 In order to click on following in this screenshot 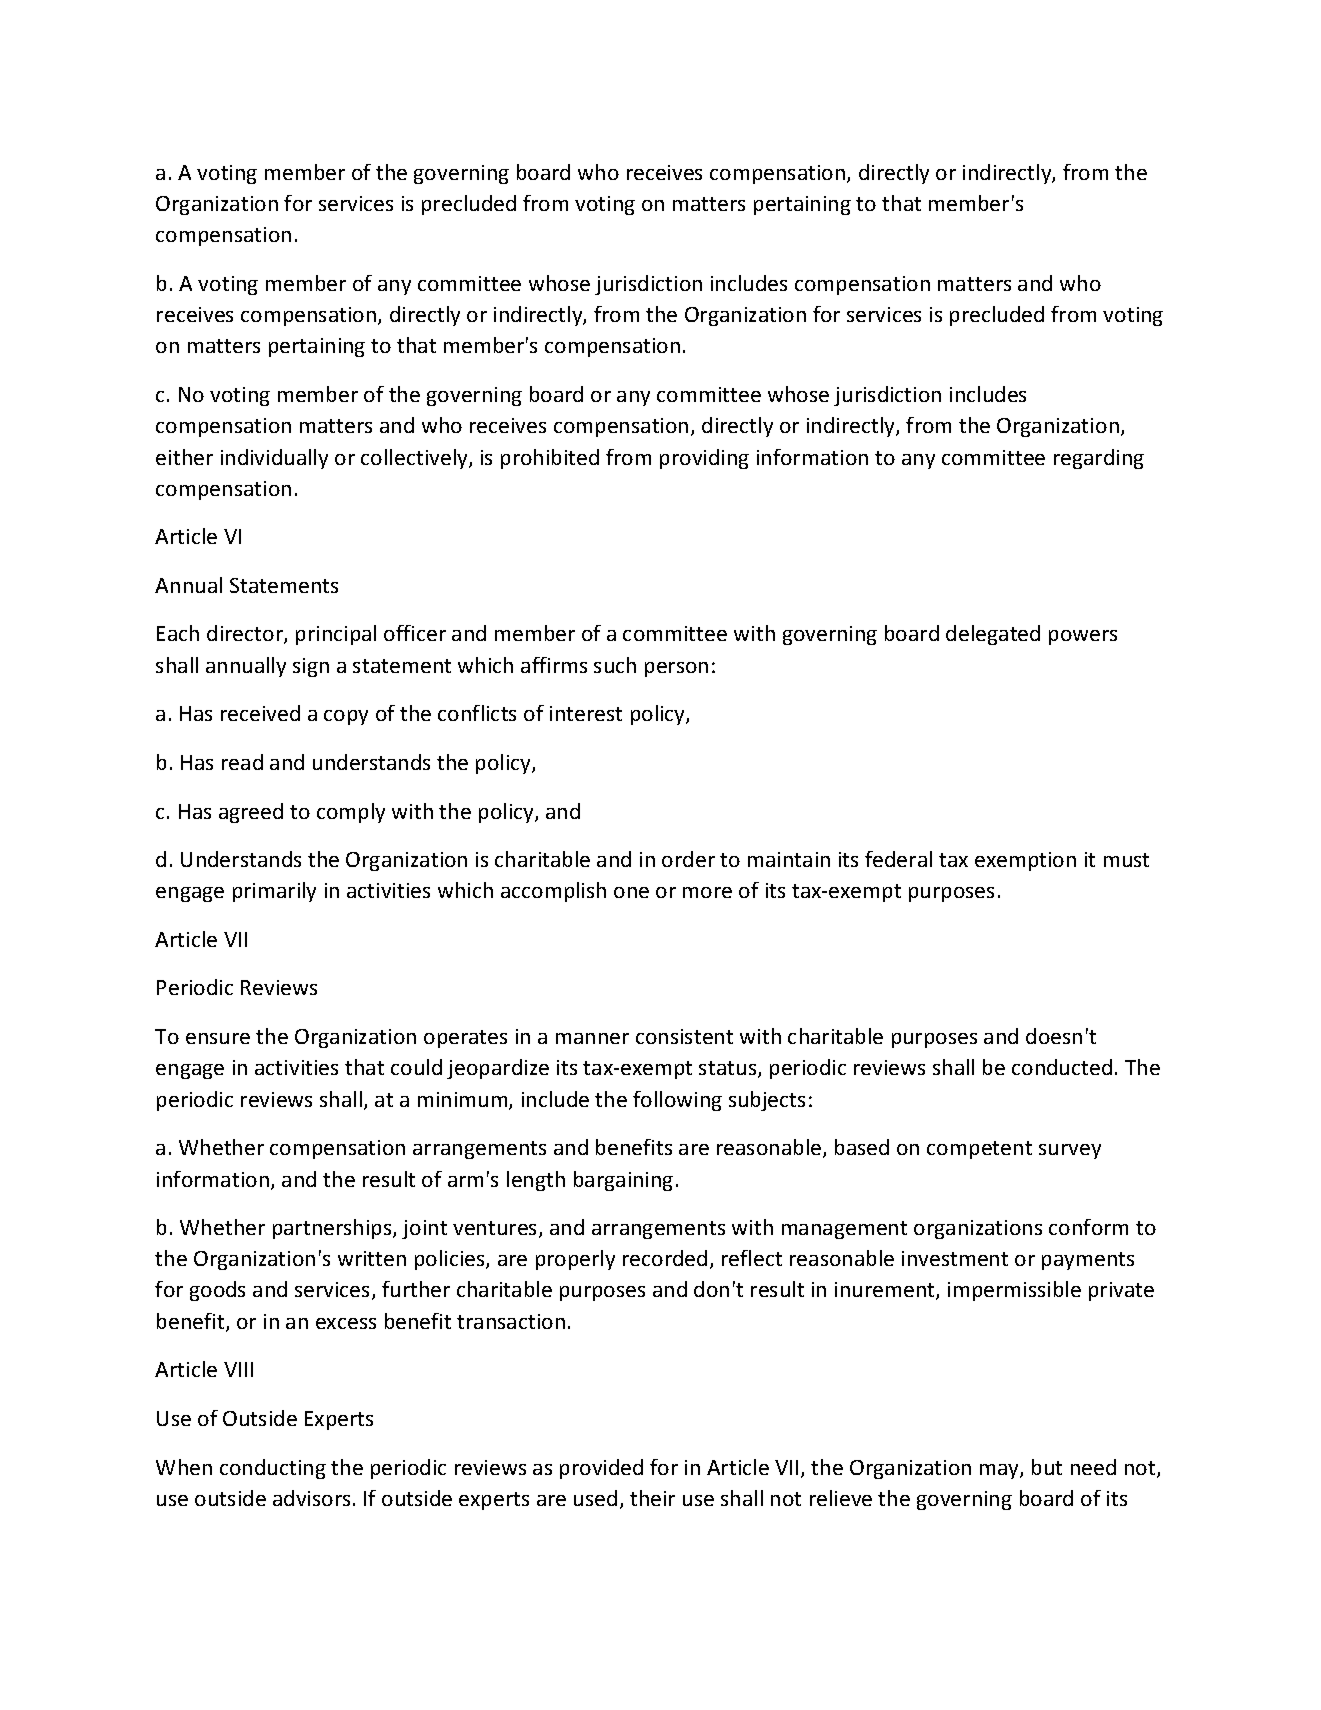, I will do `click(677, 1101)`.
